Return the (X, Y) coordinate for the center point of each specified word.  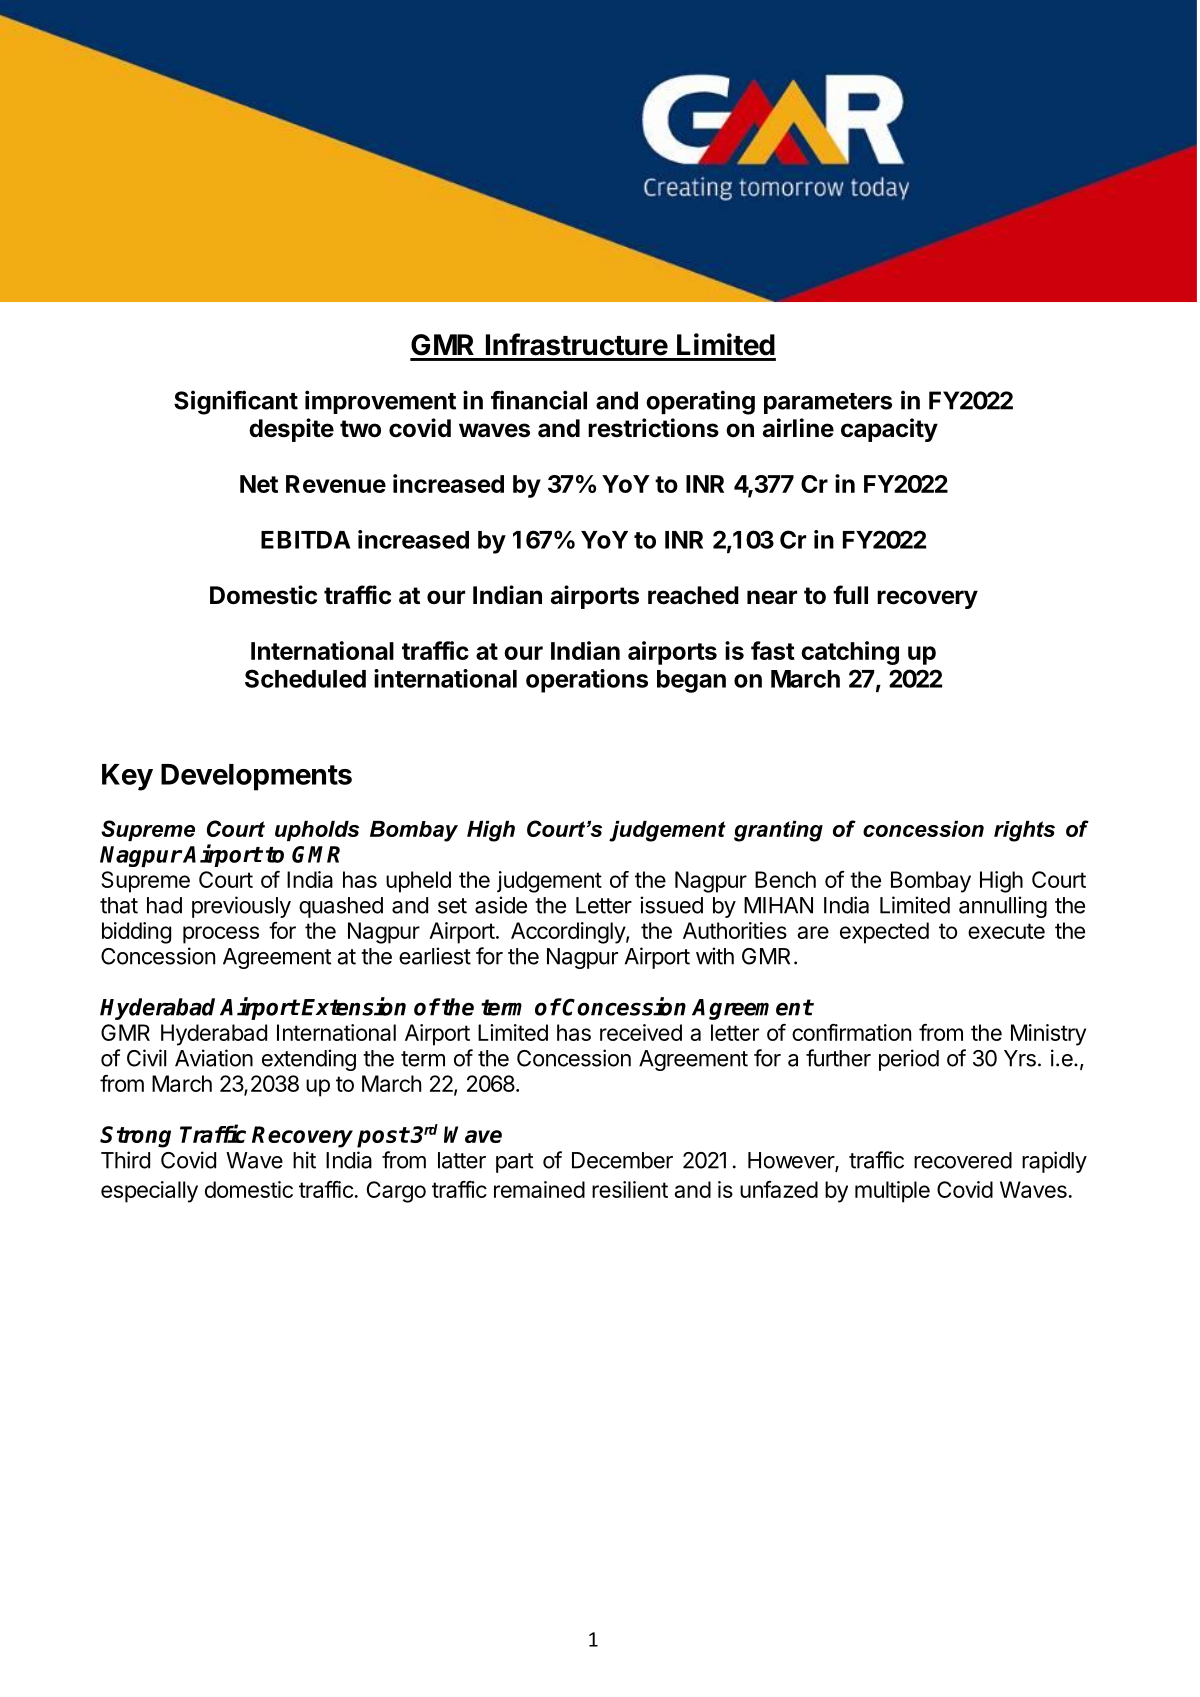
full (850, 594)
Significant (236, 402)
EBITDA (306, 540)
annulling (1003, 907)
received (641, 1032)
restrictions (653, 428)
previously (241, 907)
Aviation (214, 1058)
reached (693, 595)
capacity (889, 430)
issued (671, 905)
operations (587, 681)
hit (304, 1160)
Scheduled (305, 678)
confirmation (851, 1032)
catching (850, 653)
